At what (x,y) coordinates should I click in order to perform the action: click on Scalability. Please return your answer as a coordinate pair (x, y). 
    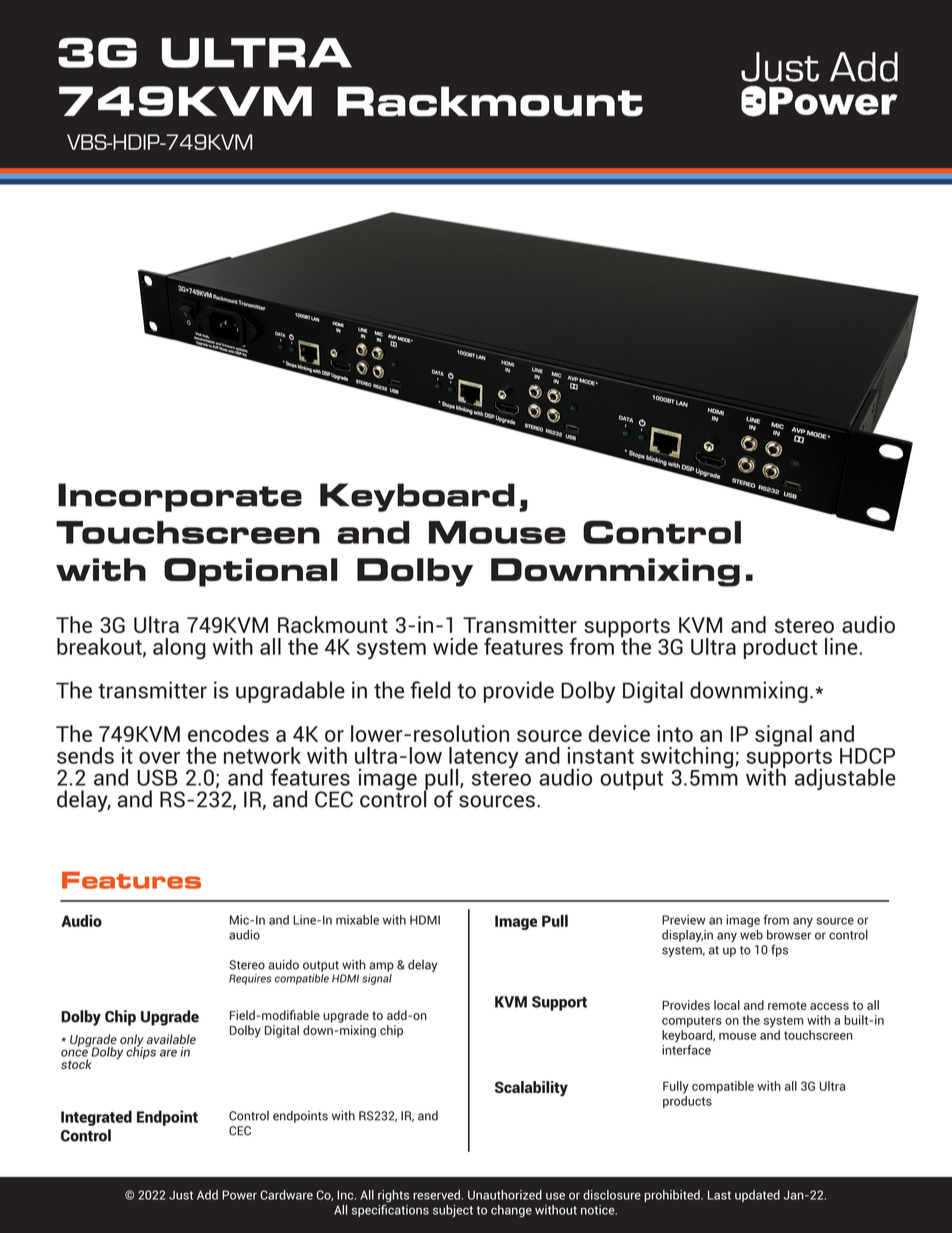
    Looking at the image, I should click on (531, 1089).
